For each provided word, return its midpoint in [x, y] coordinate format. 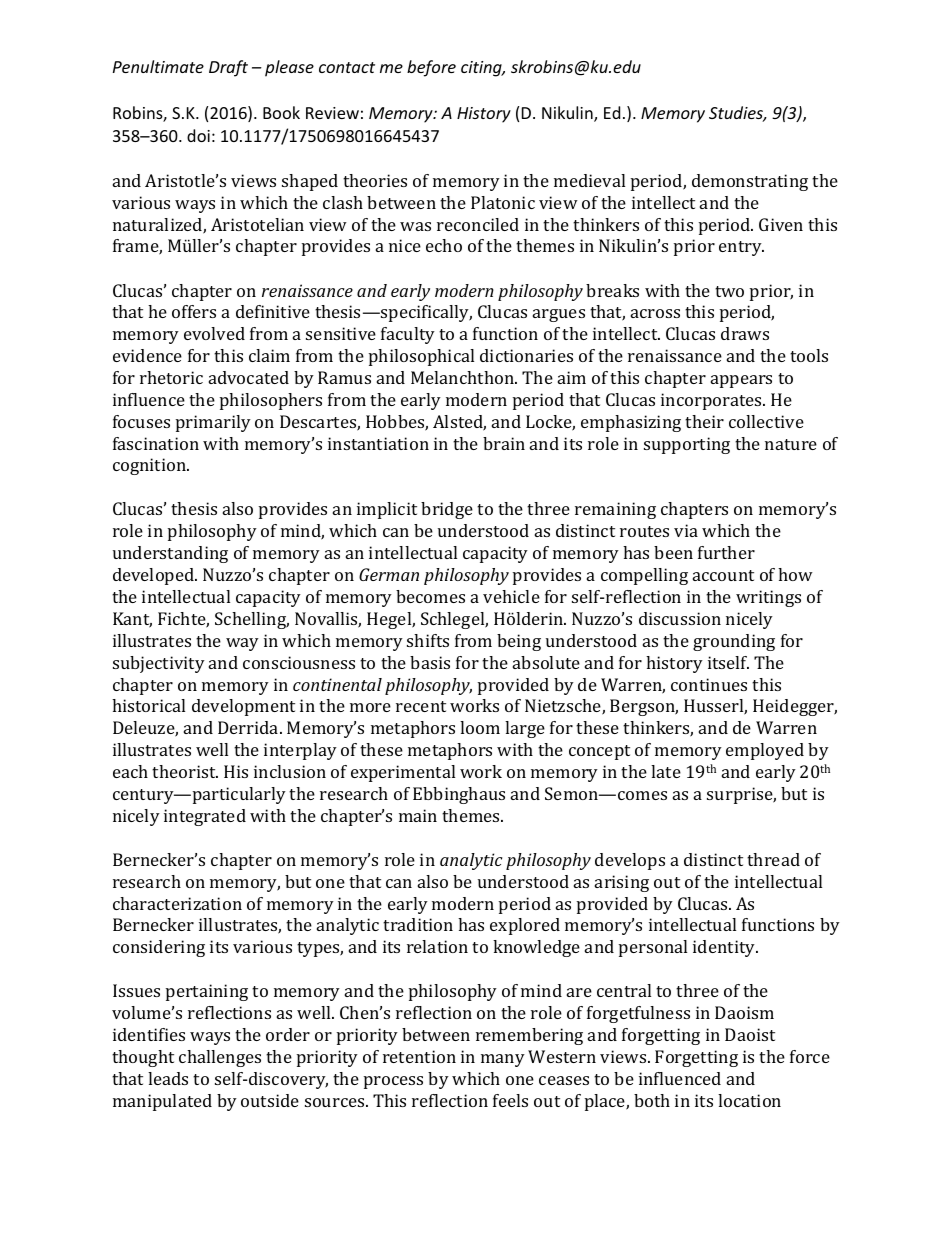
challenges [220, 1058]
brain [504, 443]
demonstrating [750, 182]
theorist [185, 771]
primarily [213, 423]
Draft [228, 68]
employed [765, 751]
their [704, 421]
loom [480, 727]
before [431, 68]
